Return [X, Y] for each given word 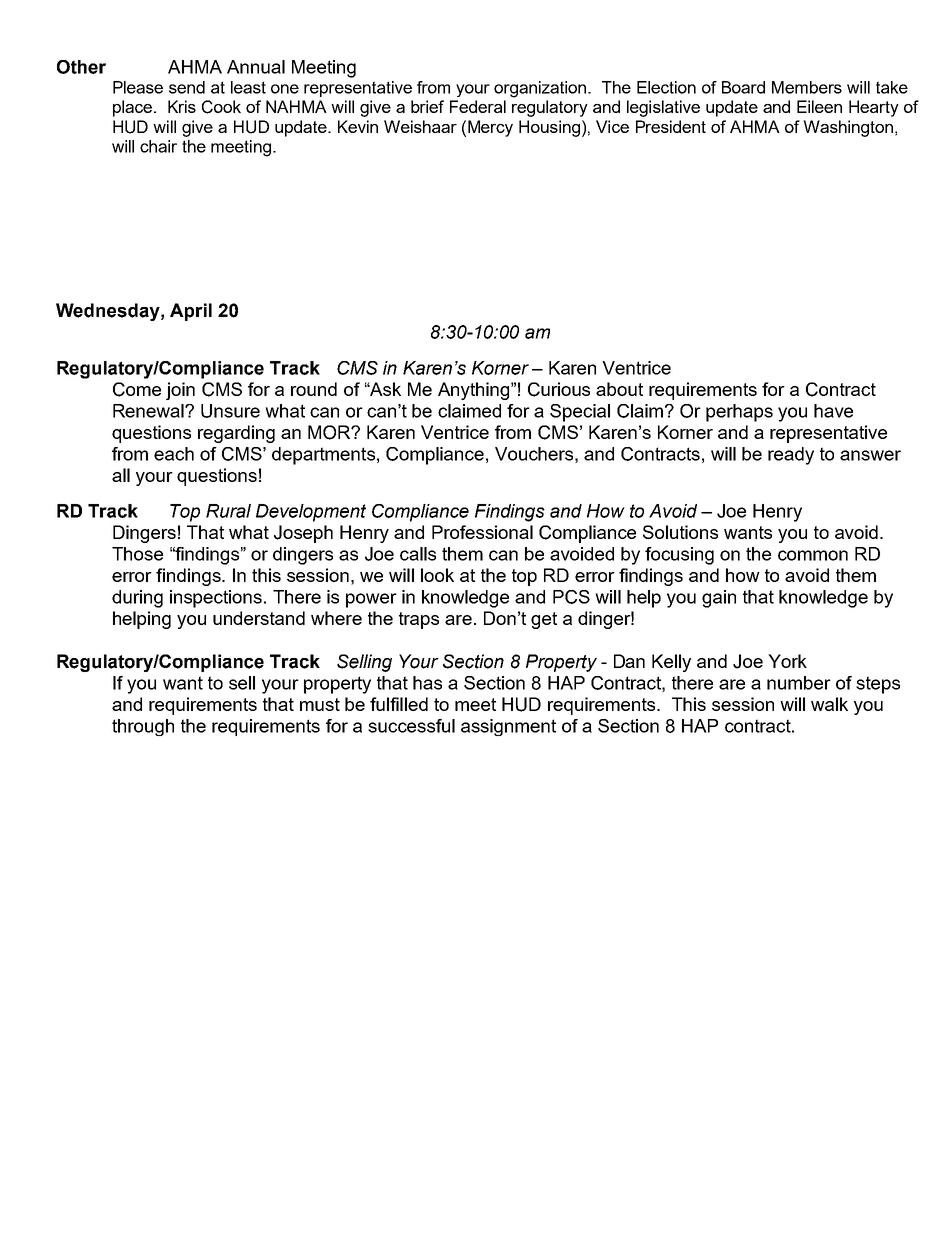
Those [137, 554]
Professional [482, 532]
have [833, 411]
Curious [559, 389]
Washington [848, 128]
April [191, 312]
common [813, 555]
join [180, 391]
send [187, 87]
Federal [478, 106]
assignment [508, 727]
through [143, 727]
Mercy [490, 128]
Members [807, 87]
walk [829, 704]
